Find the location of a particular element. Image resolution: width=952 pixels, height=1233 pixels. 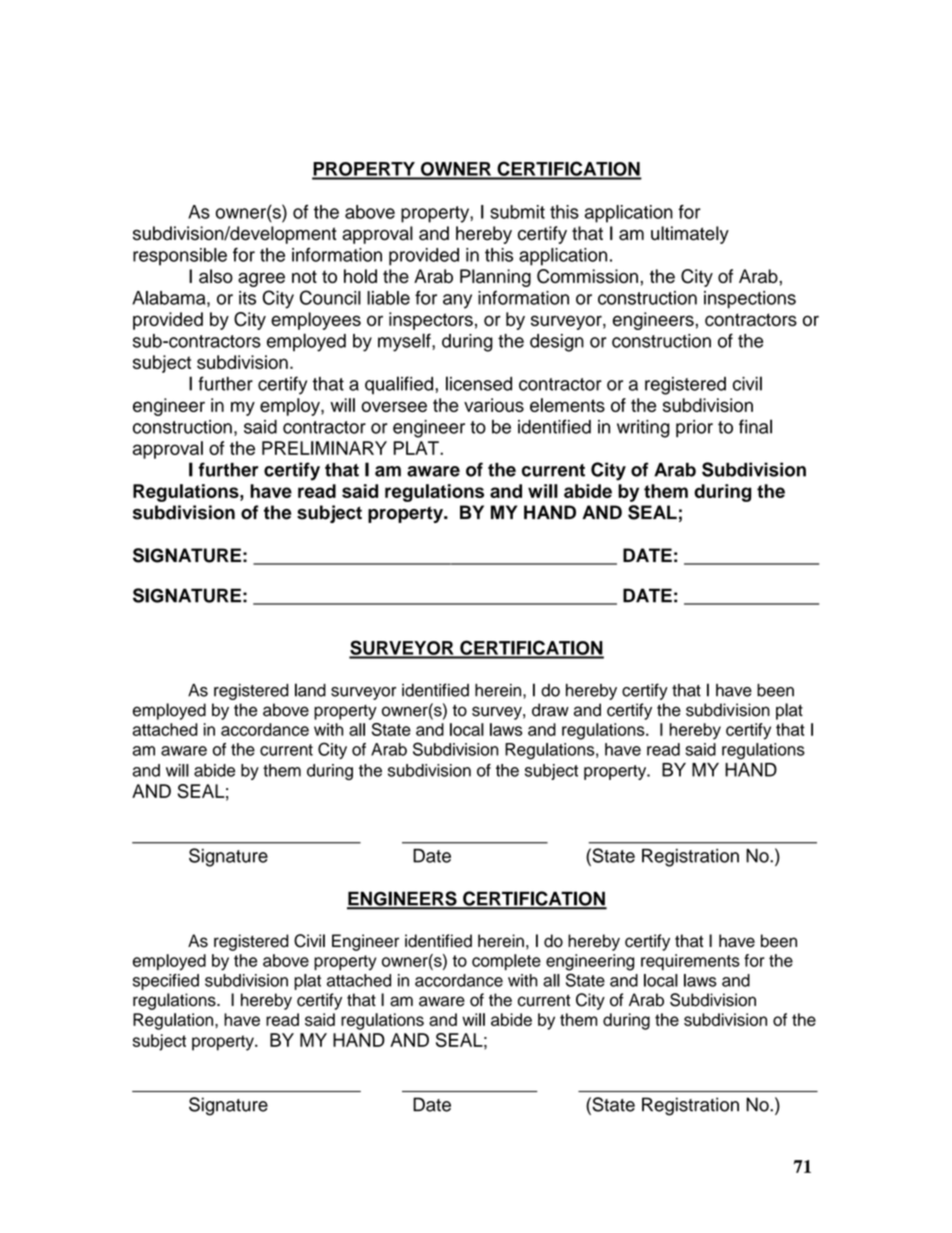

requirements is located at coordinates (690, 962).
